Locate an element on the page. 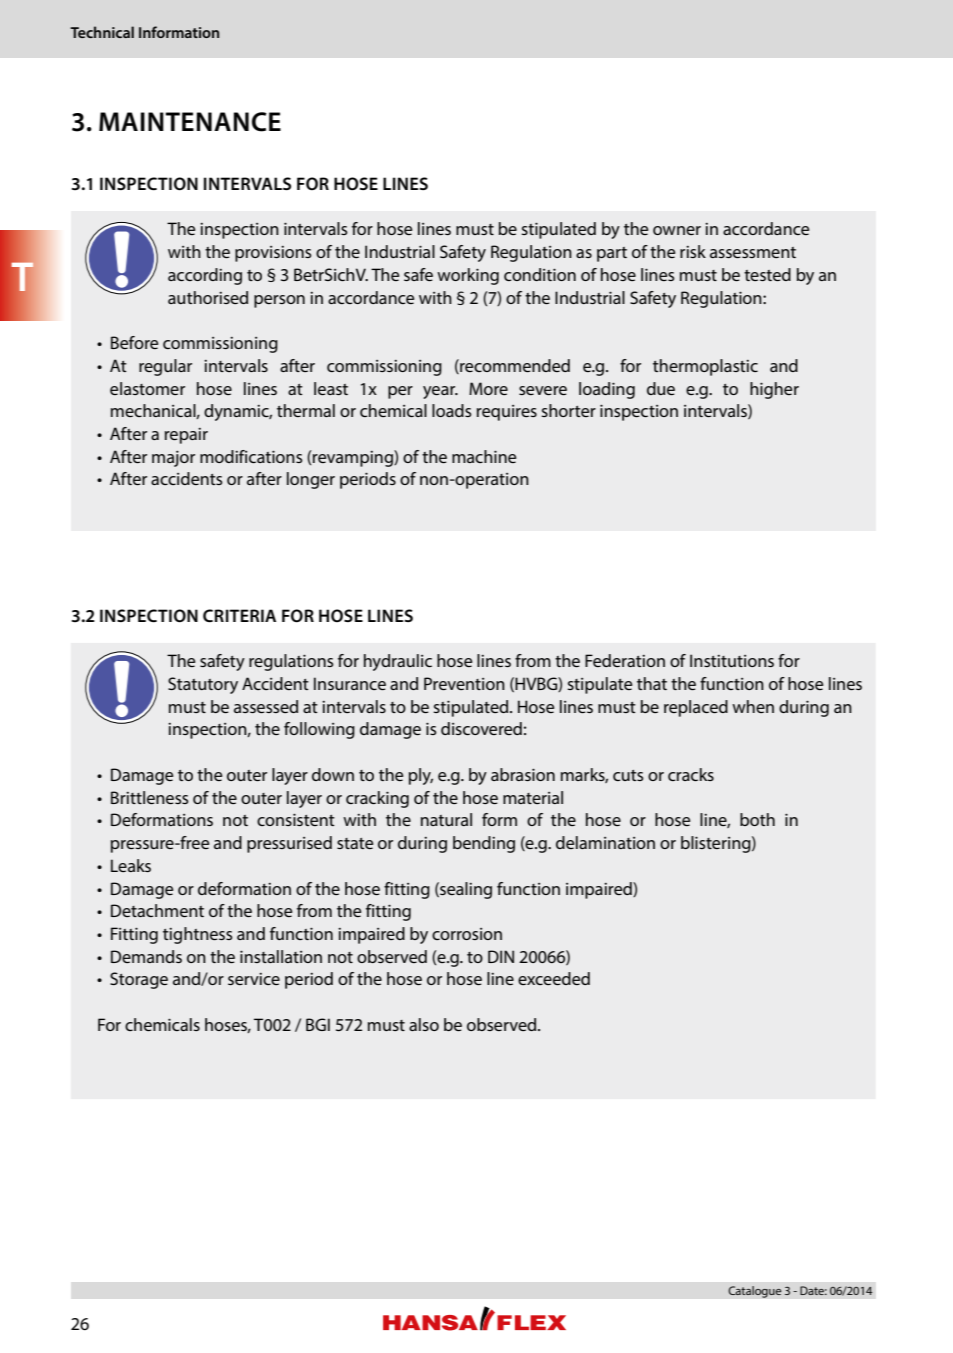 The image size is (953, 1353). also is located at coordinates (424, 1024).
